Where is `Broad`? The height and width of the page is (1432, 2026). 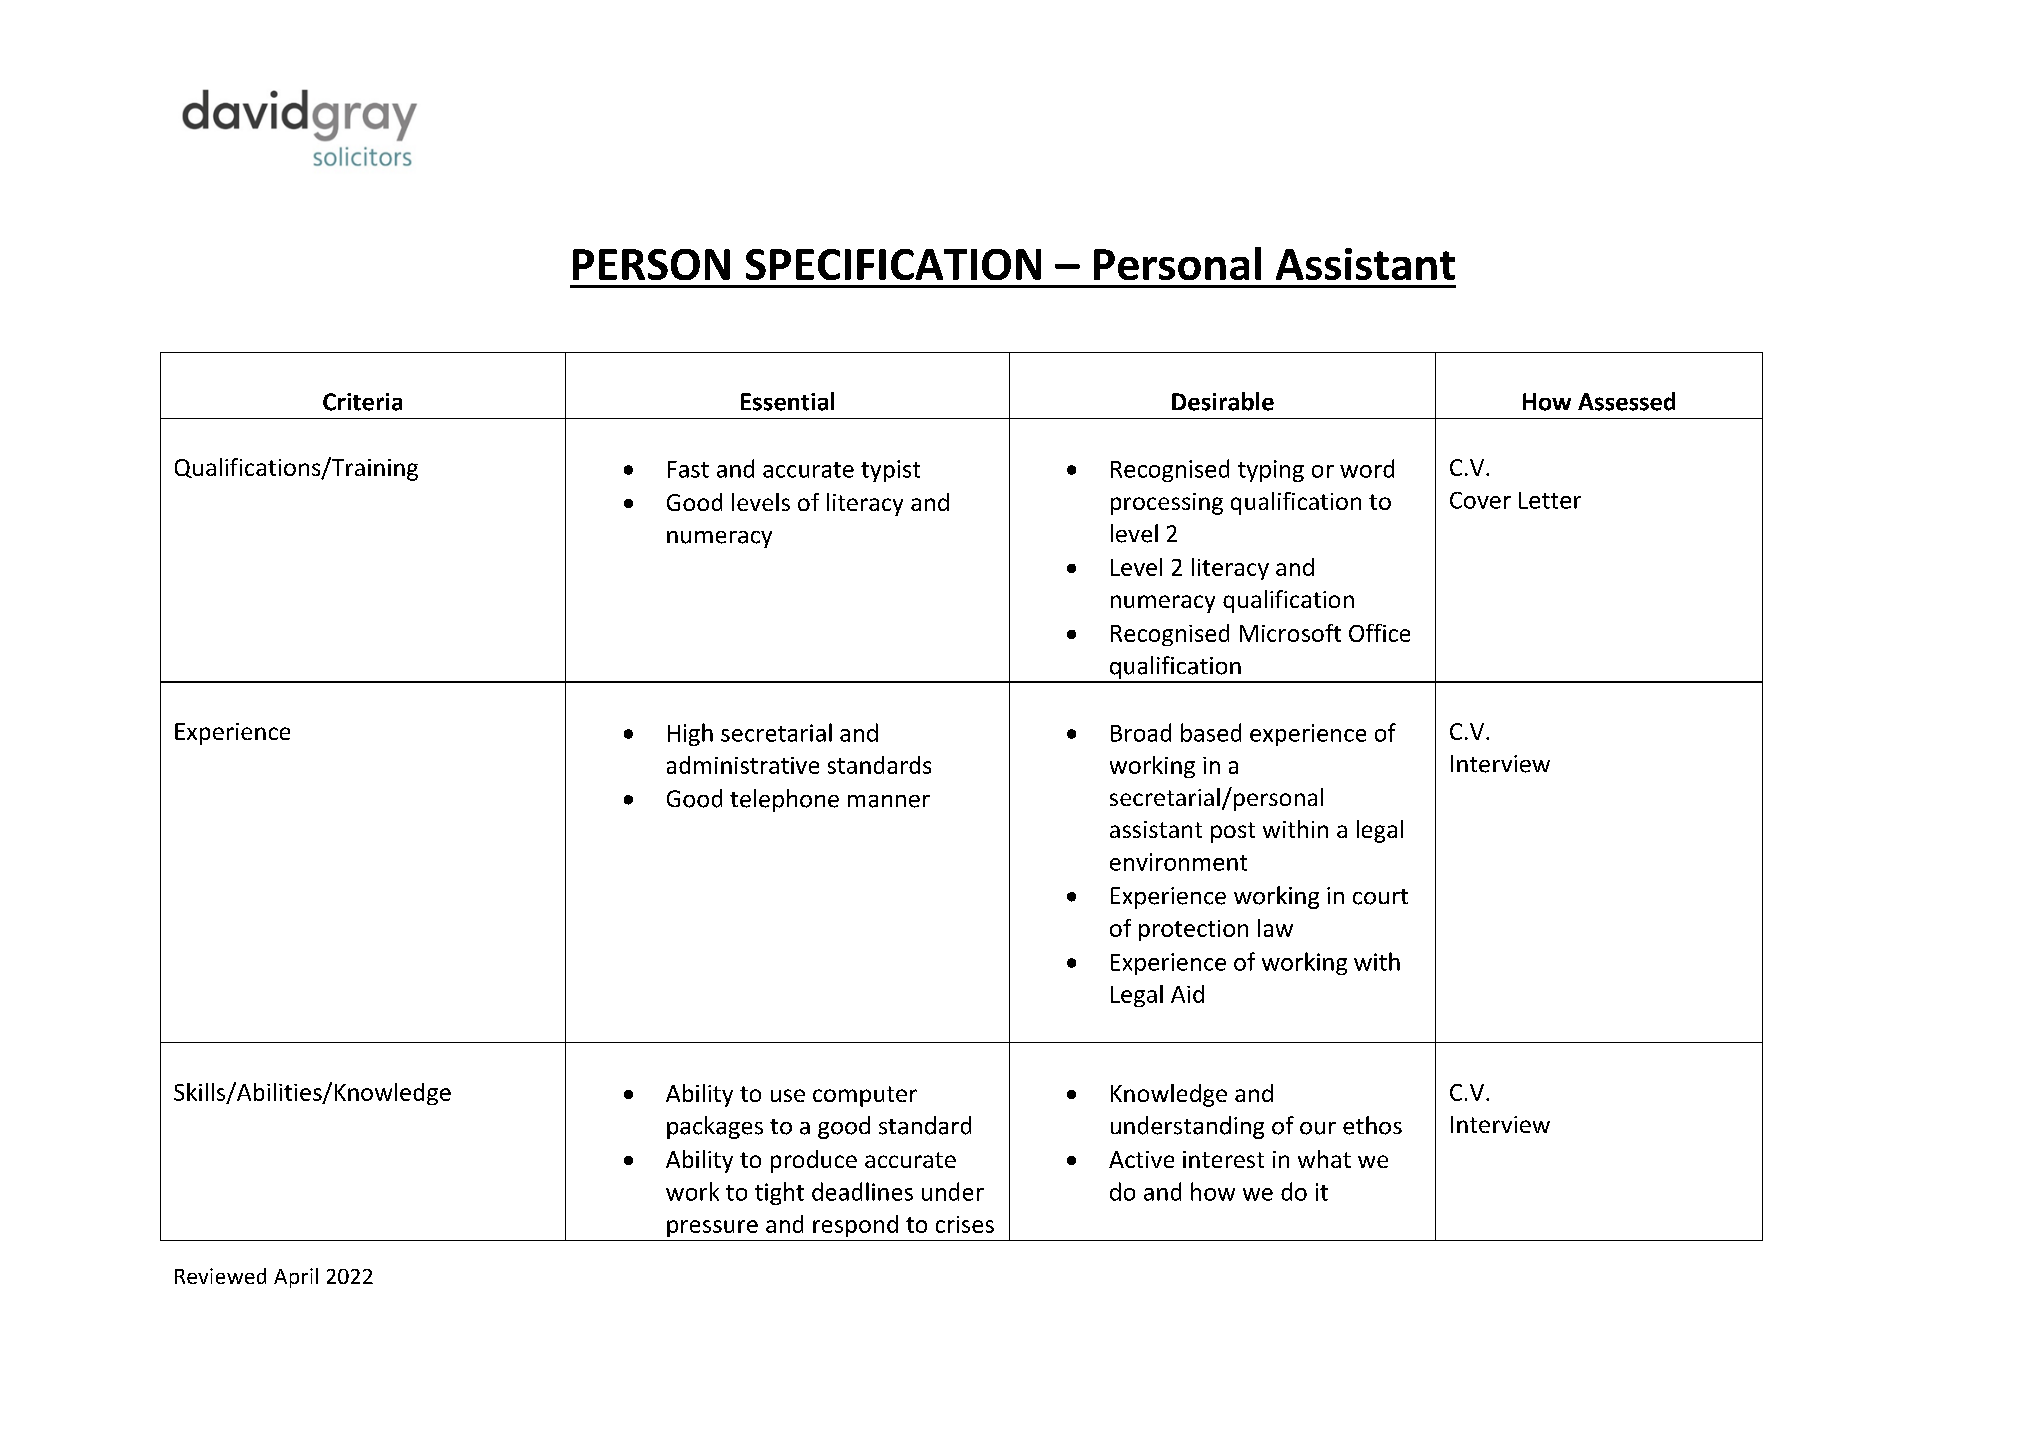 Broad is located at coordinates (1141, 732).
